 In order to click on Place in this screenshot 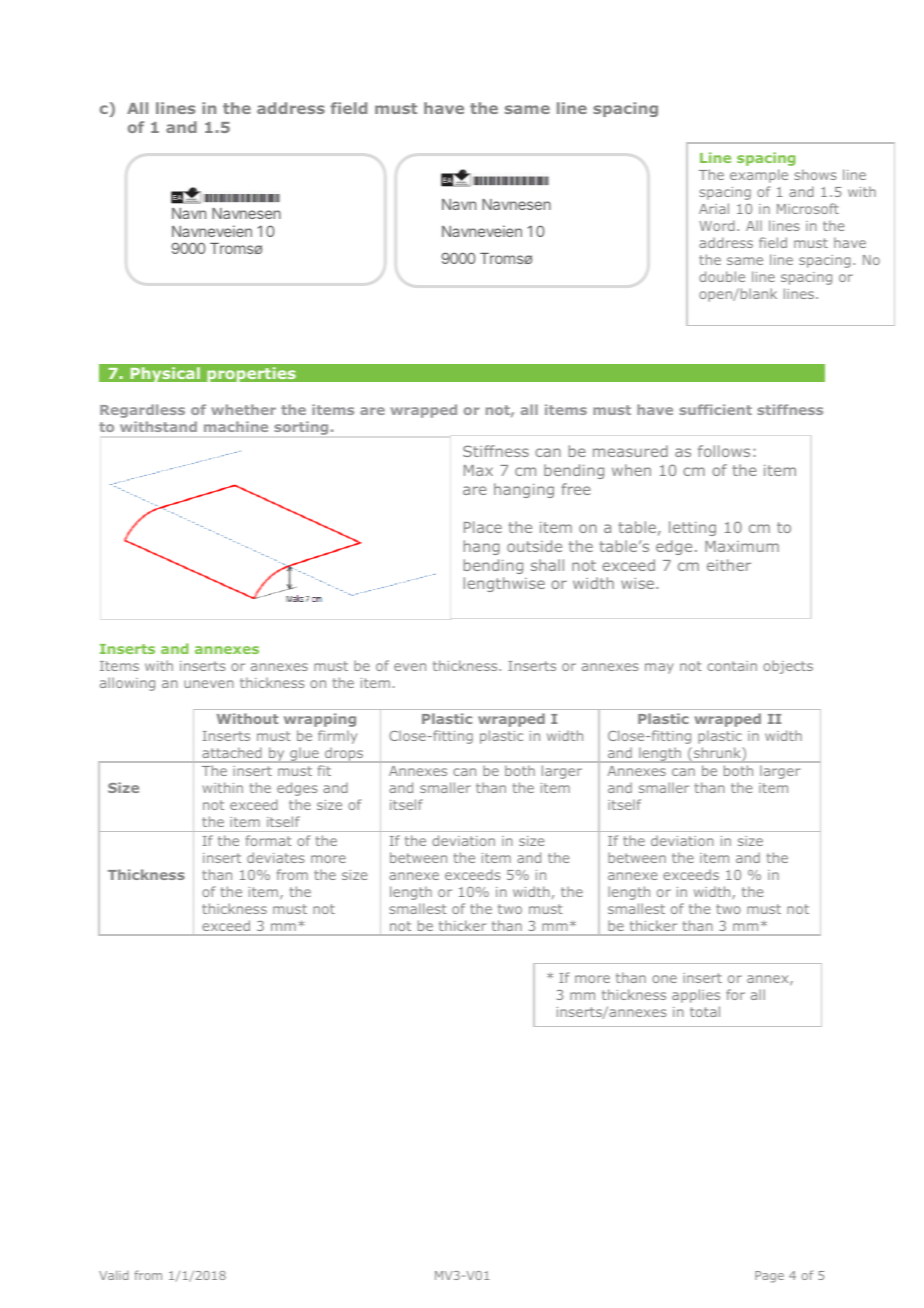, I will do `click(483, 527)`.
